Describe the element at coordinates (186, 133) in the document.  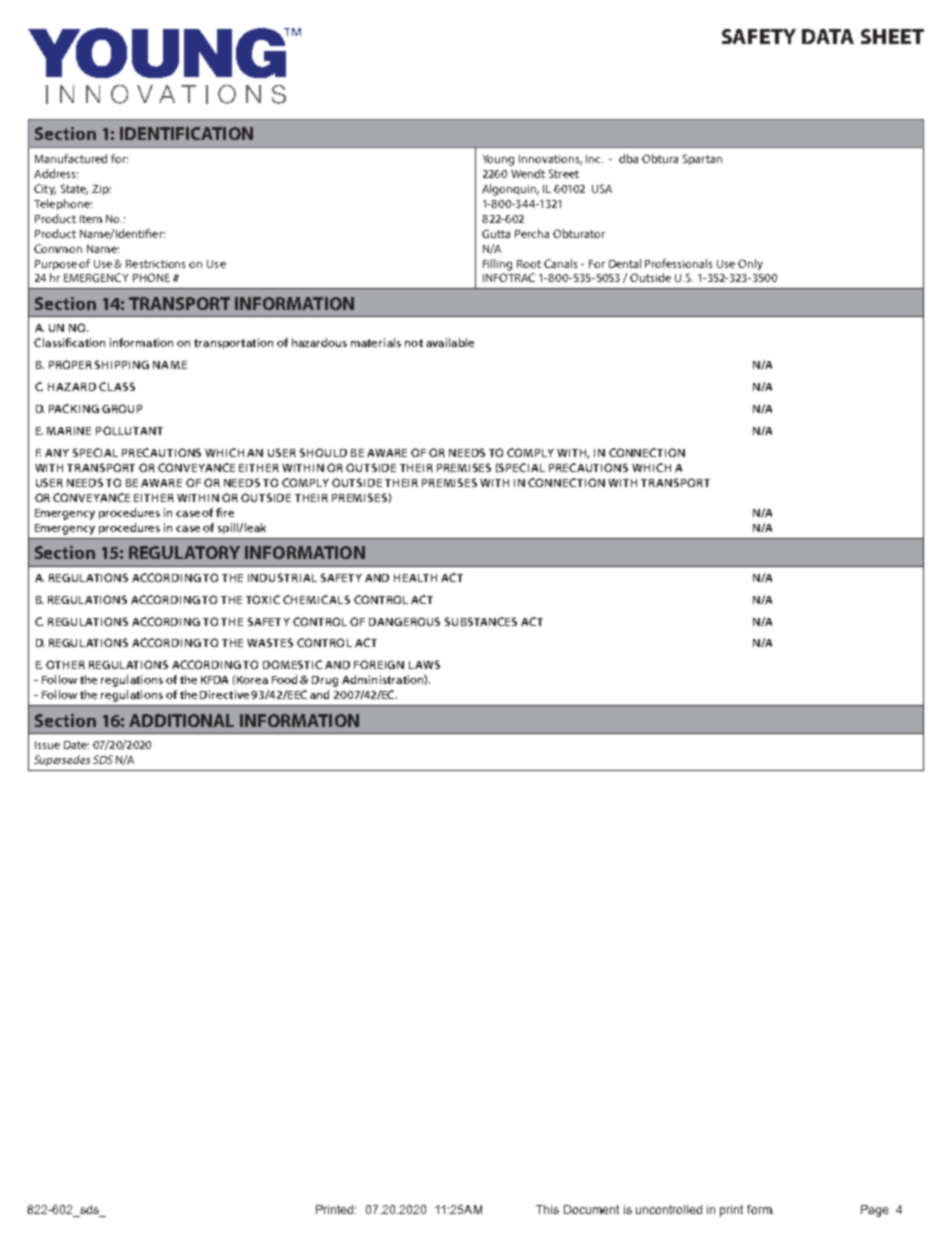
I see `IDENTIFICATION` at that location.
